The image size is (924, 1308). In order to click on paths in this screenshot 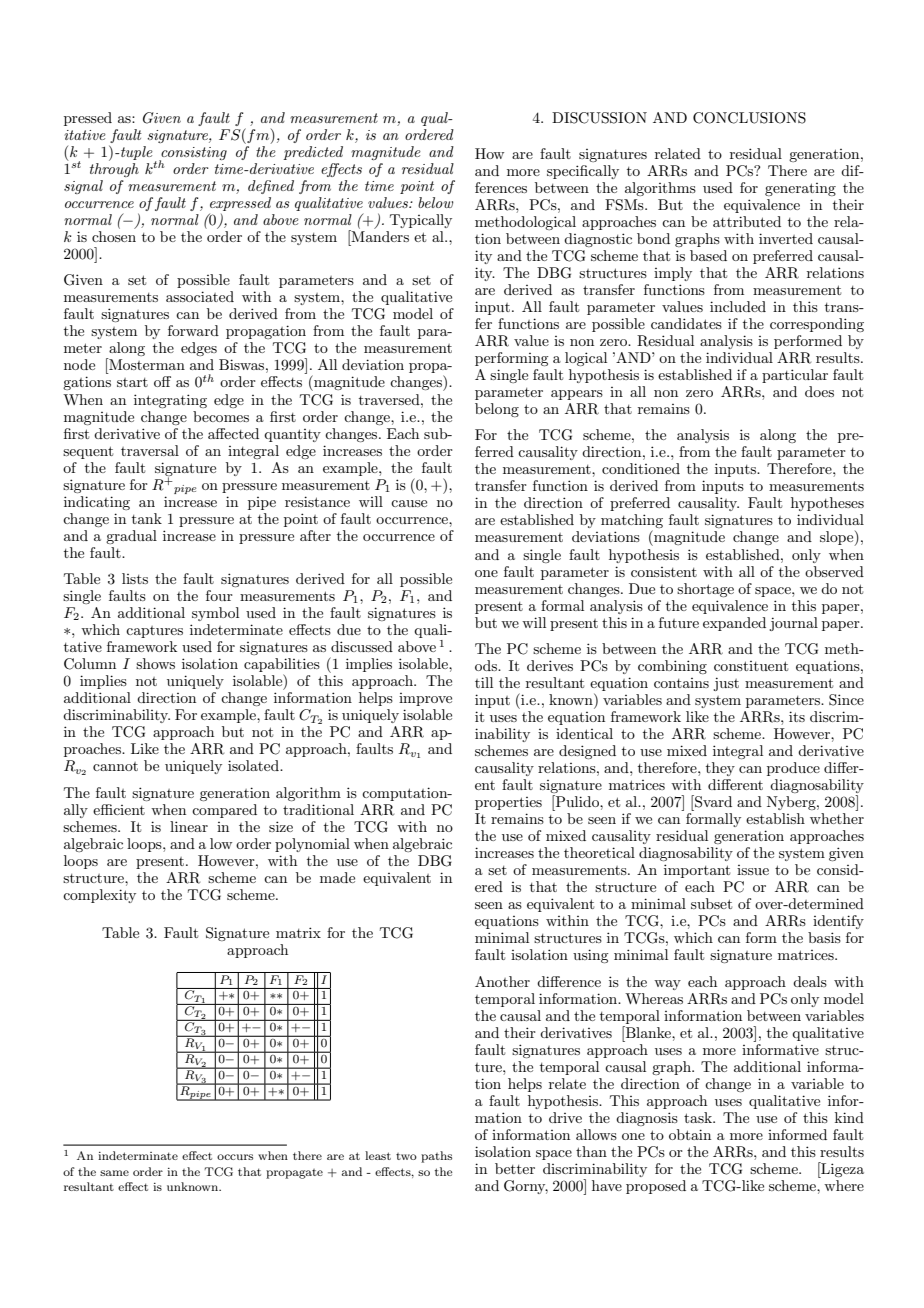, I will do `click(436, 1157)`.
